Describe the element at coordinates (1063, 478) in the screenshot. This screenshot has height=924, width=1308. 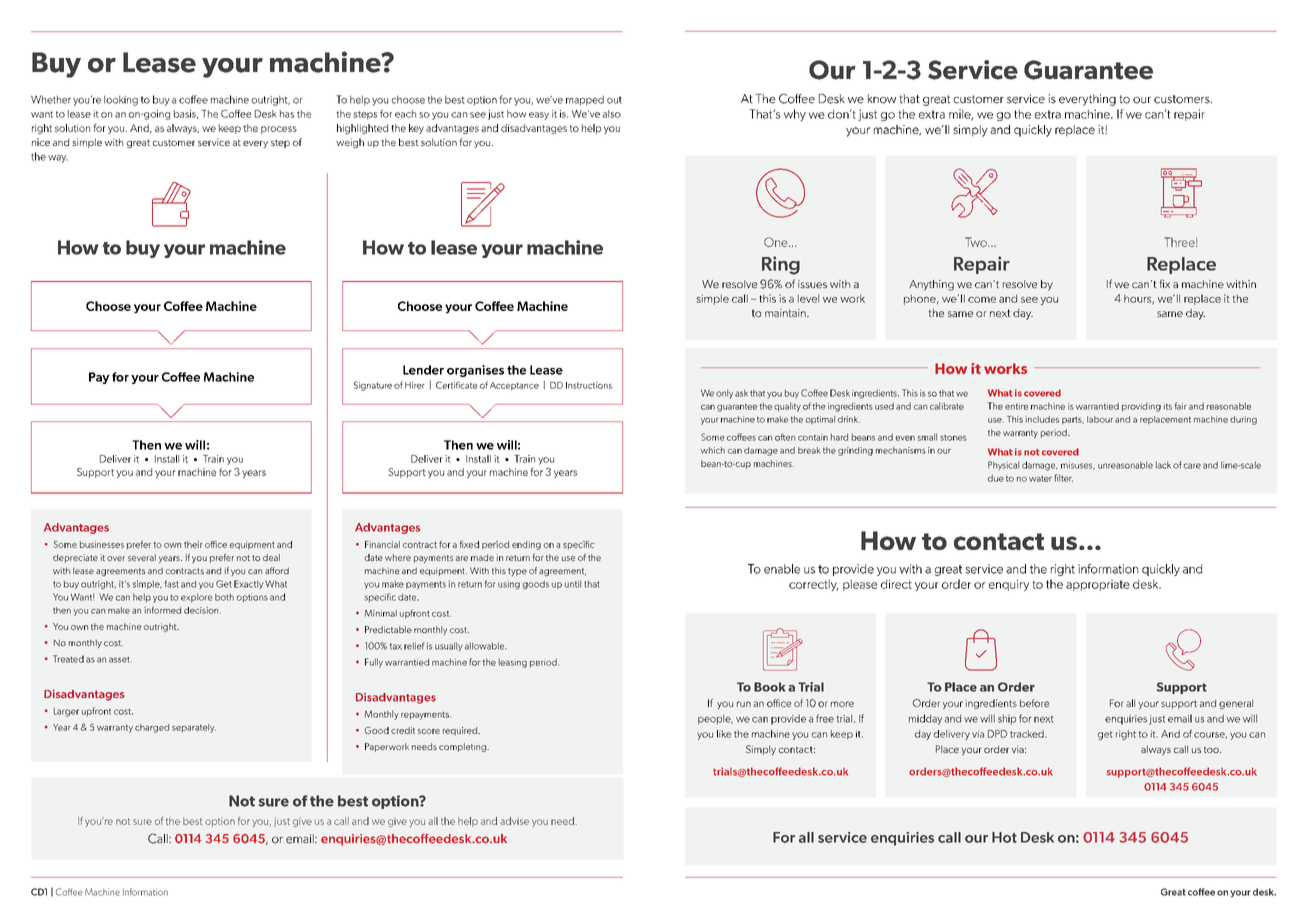
I see `filter` at that location.
